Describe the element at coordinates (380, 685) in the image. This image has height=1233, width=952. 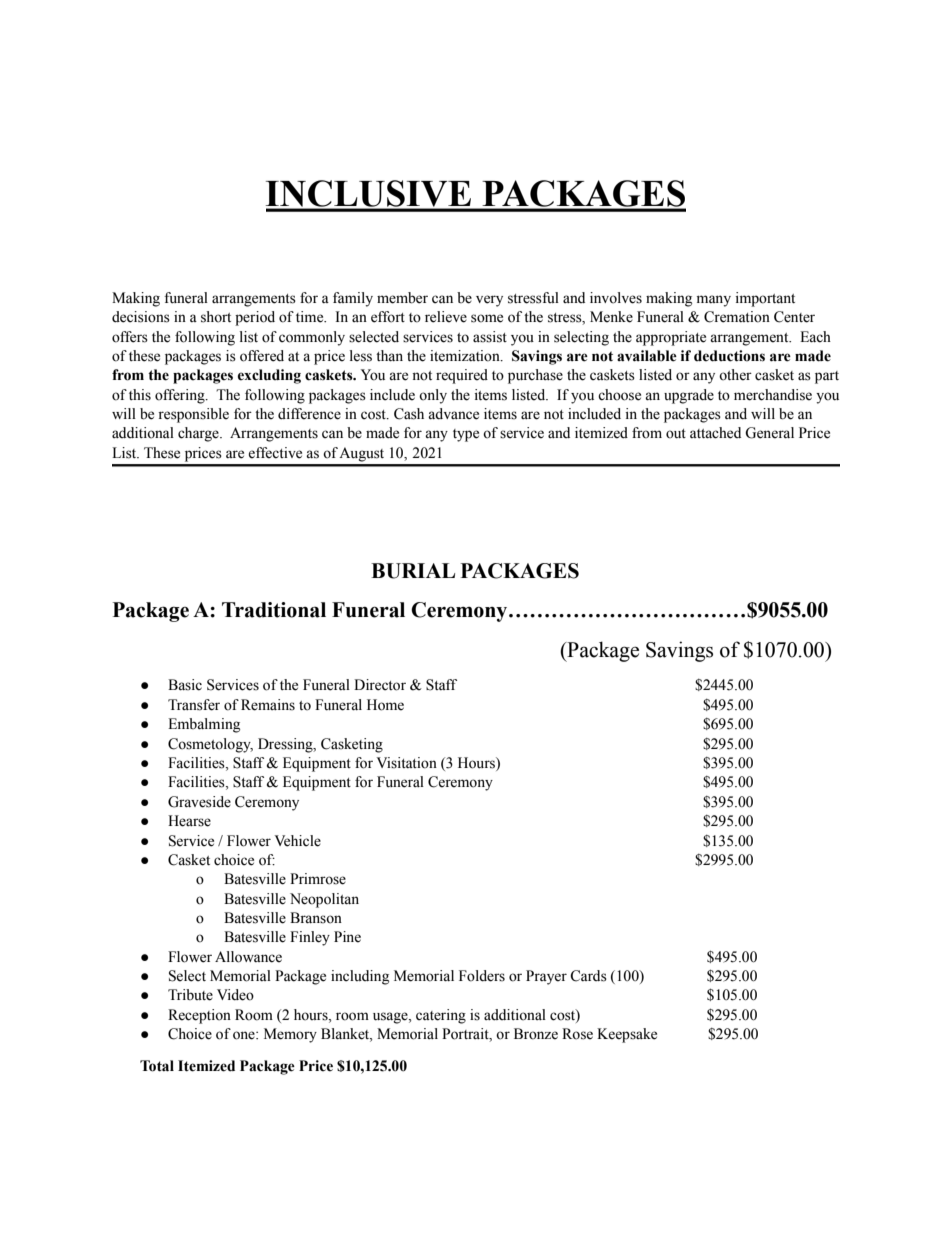
I see `Director` at that location.
